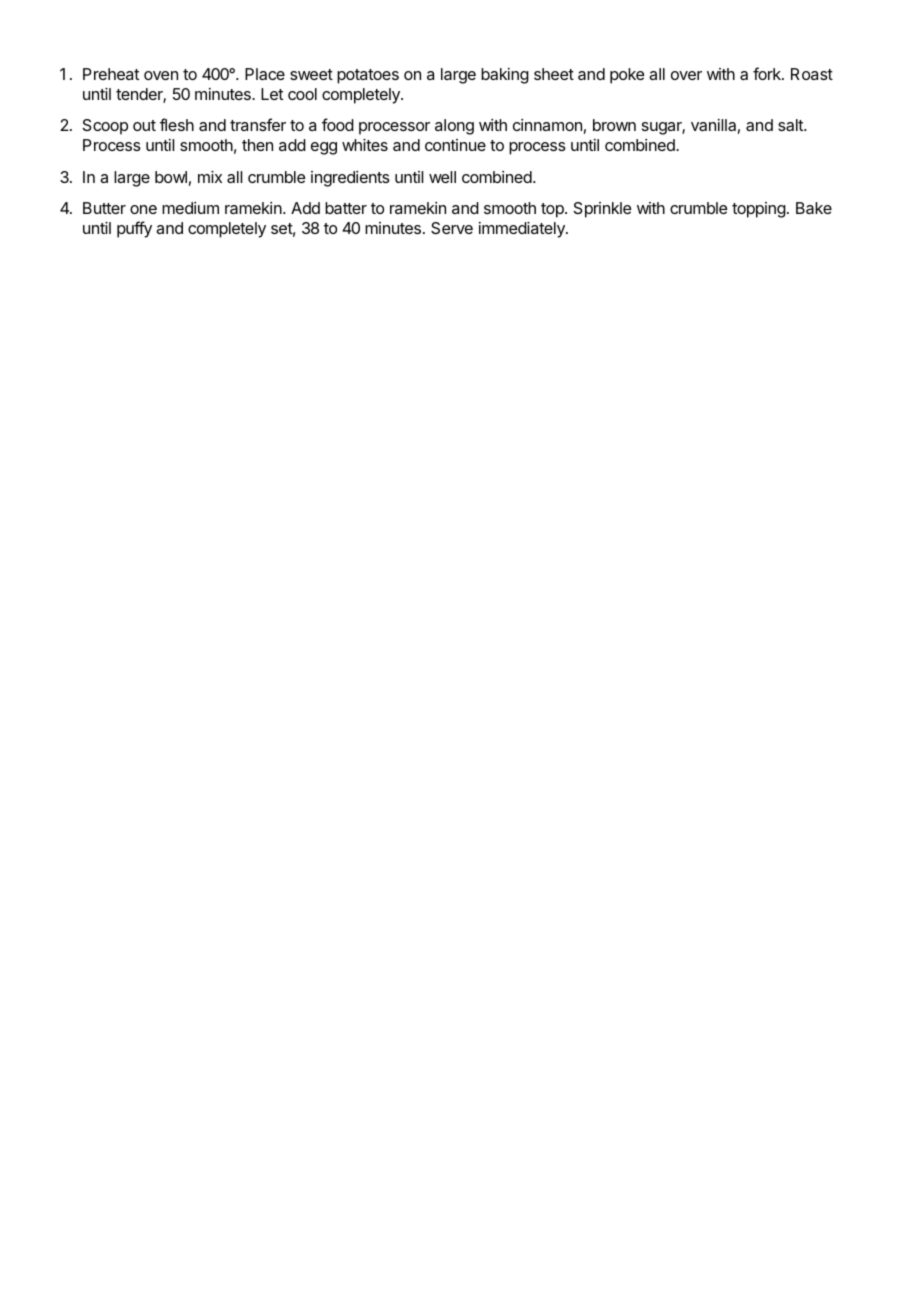 The height and width of the image is (1308, 924). What do you see at coordinates (686, 75) in the image?
I see `over` at bounding box center [686, 75].
